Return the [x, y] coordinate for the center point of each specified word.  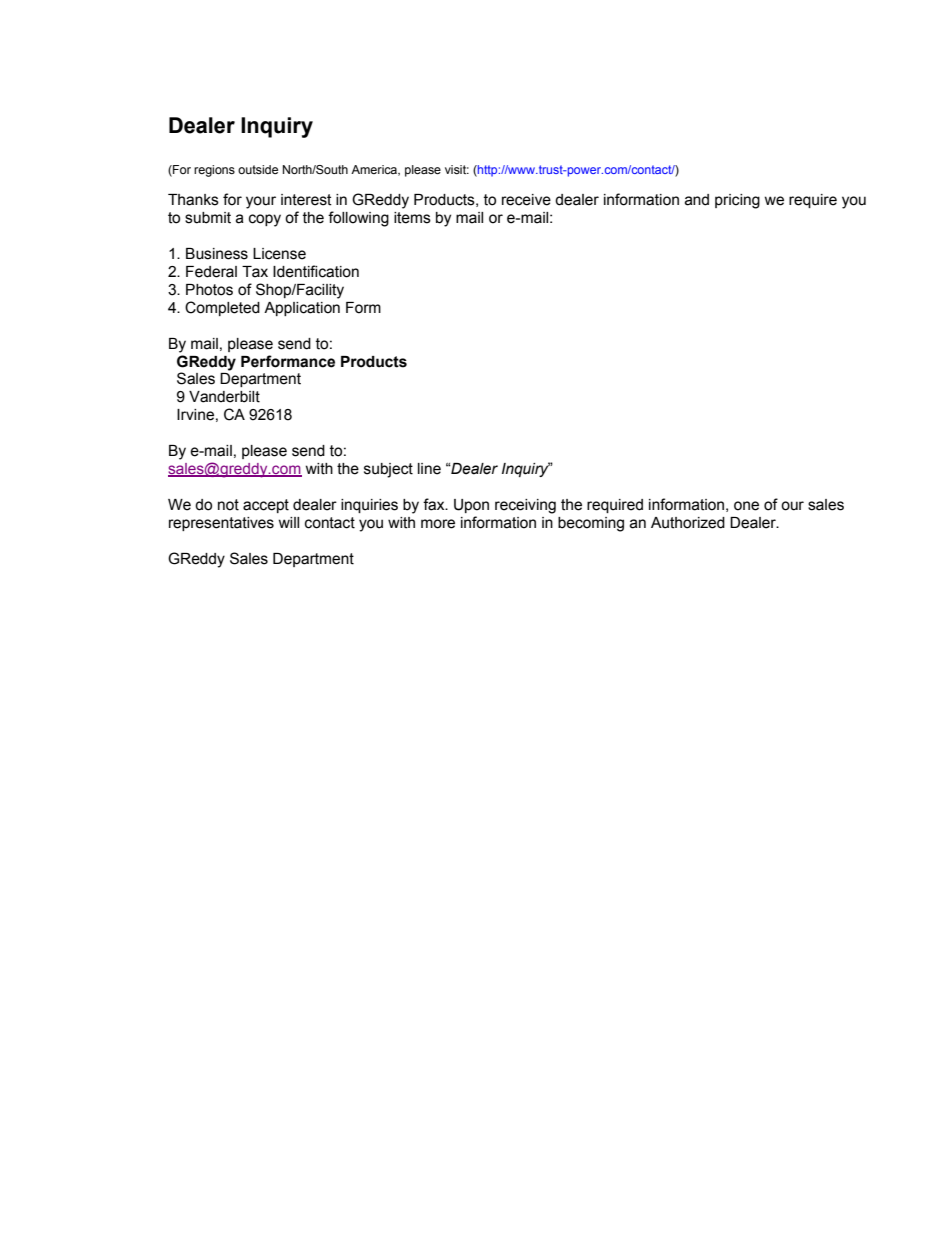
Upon [471, 506]
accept [266, 506]
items [412, 218]
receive [526, 200]
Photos [209, 290]
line [429, 469]
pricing [737, 201]
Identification [316, 271]
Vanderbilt [224, 397]
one [746, 506]
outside [258, 169]
